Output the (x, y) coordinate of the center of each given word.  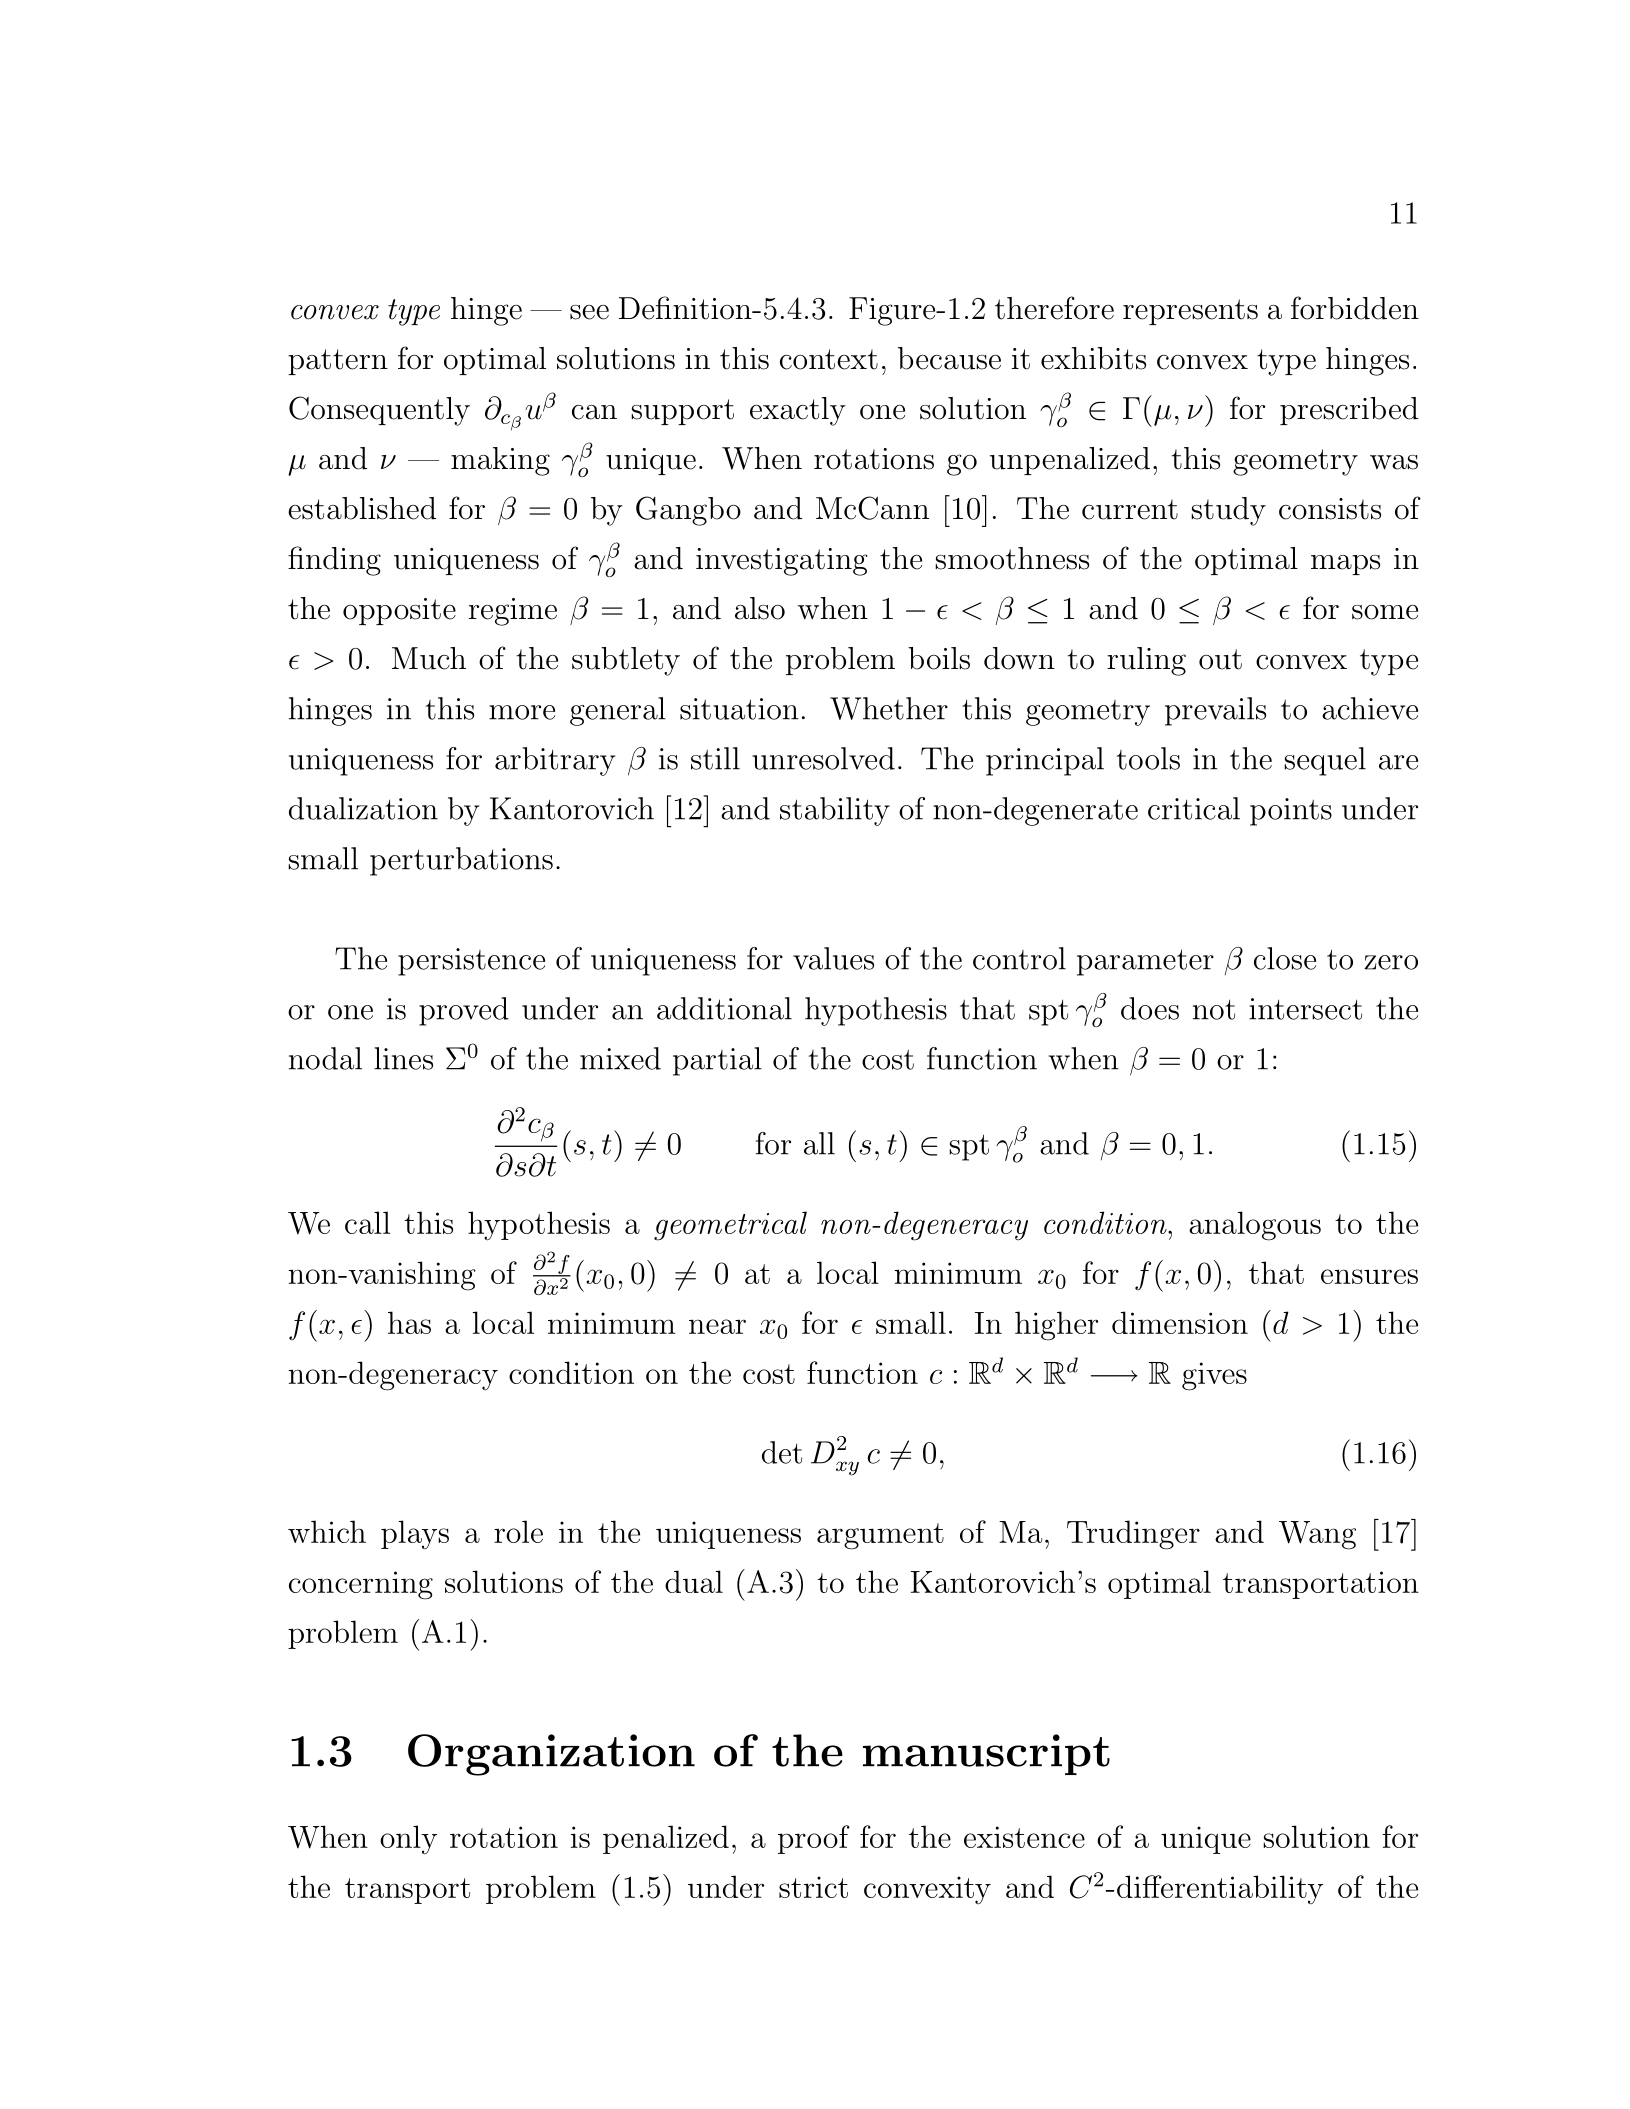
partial (717, 1061)
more (522, 712)
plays (415, 1535)
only (408, 1840)
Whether (889, 708)
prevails (1215, 711)
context (829, 359)
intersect (1305, 1009)
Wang (1317, 1535)
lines (403, 1058)
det (782, 1452)
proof (814, 1839)
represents (1190, 312)
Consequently (379, 411)
